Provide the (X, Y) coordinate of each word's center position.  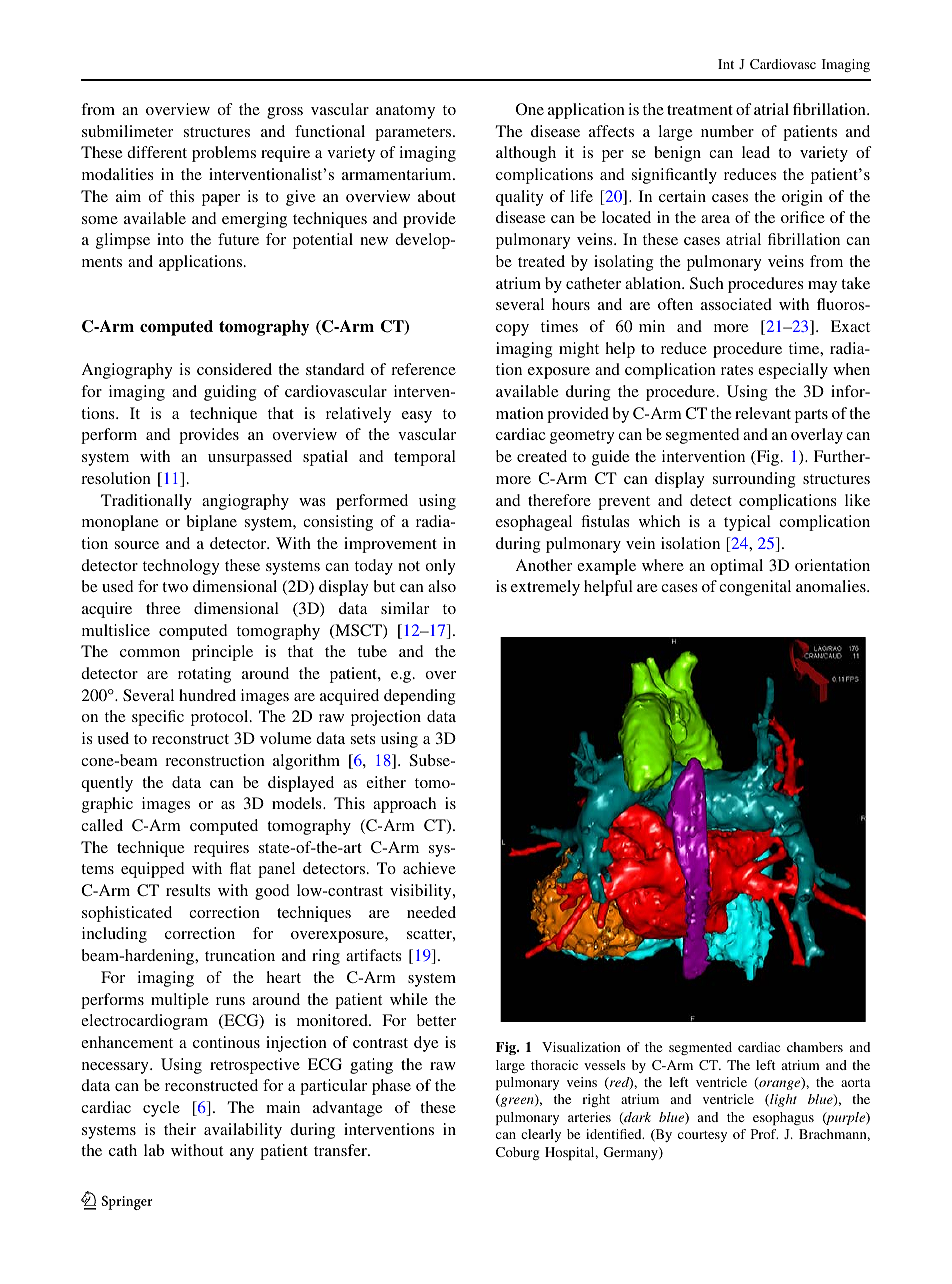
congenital (755, 588)
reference (423, 369)
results (188, 890)
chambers (815, 1047)
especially (793, 371)
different (157, 152)
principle (222, 653)
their (180, 1129)
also (442, 586)
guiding (230, 393)
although (526, 154)
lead (756, 152)
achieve (429, 868)
